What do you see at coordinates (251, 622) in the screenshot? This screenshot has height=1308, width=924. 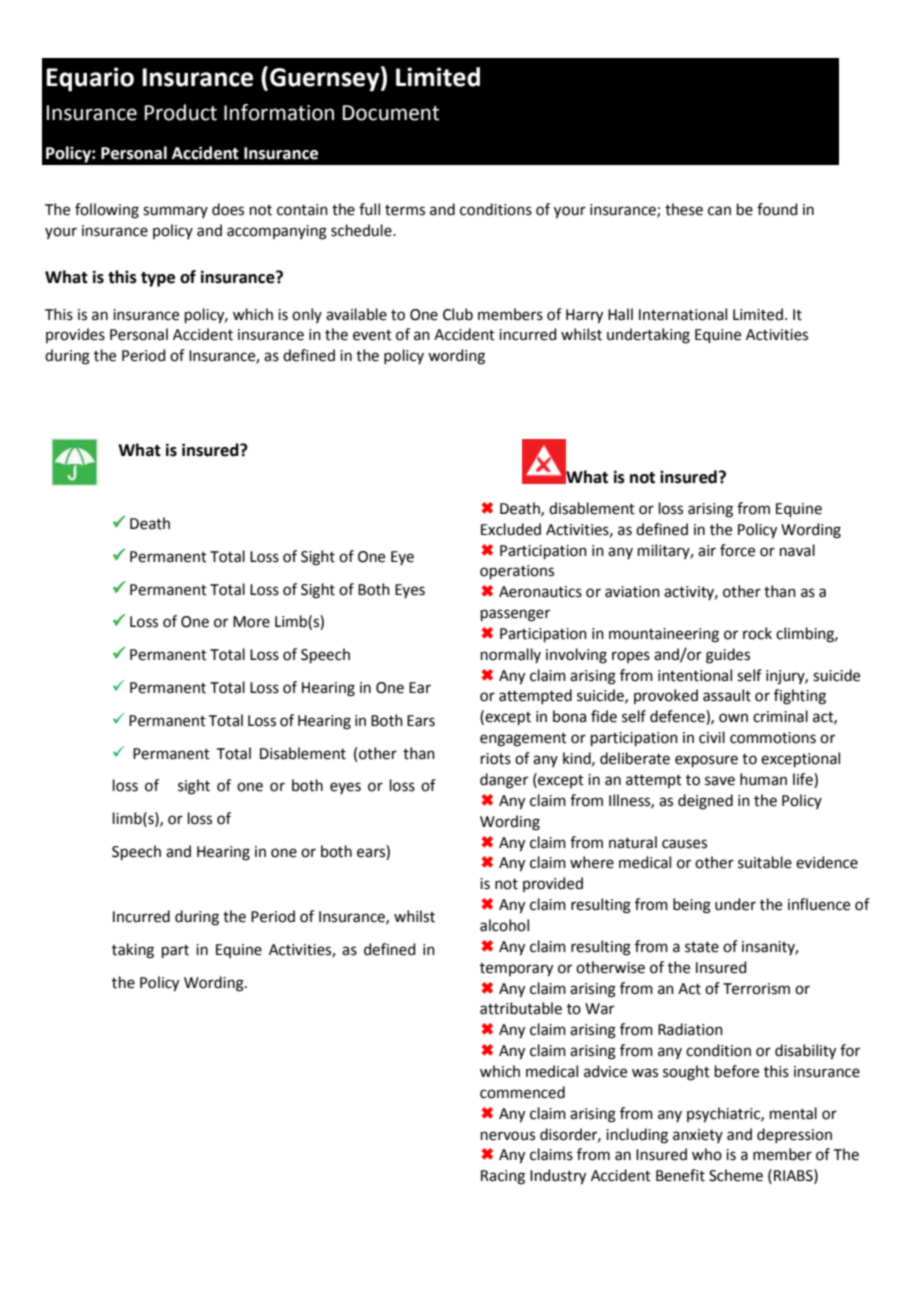 I see `More` at bounding box center [251, 622].
